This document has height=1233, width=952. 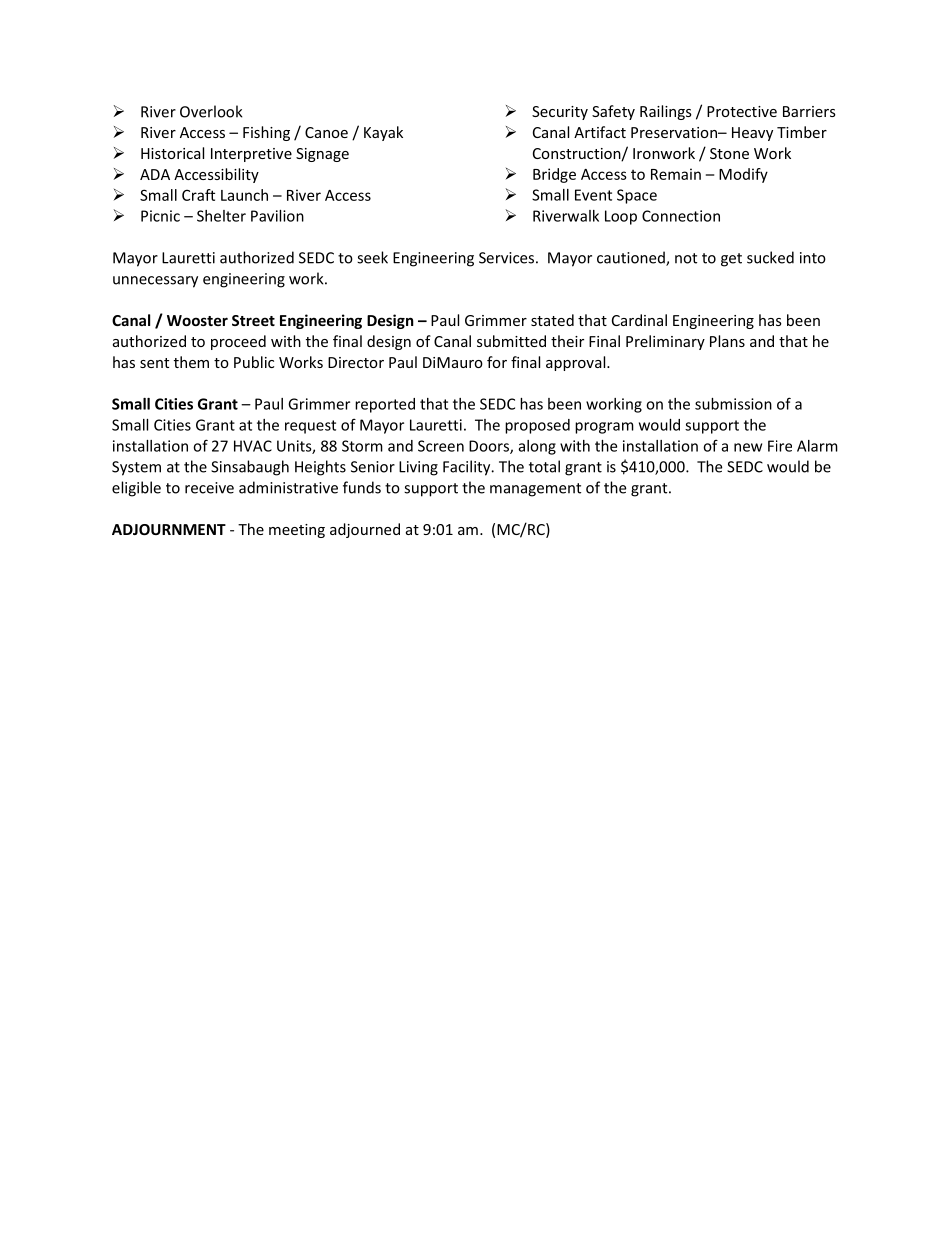 What do you see at coordinates (211, 111) in the document?
I see `Overlook` at bounding box center [211, 111].
